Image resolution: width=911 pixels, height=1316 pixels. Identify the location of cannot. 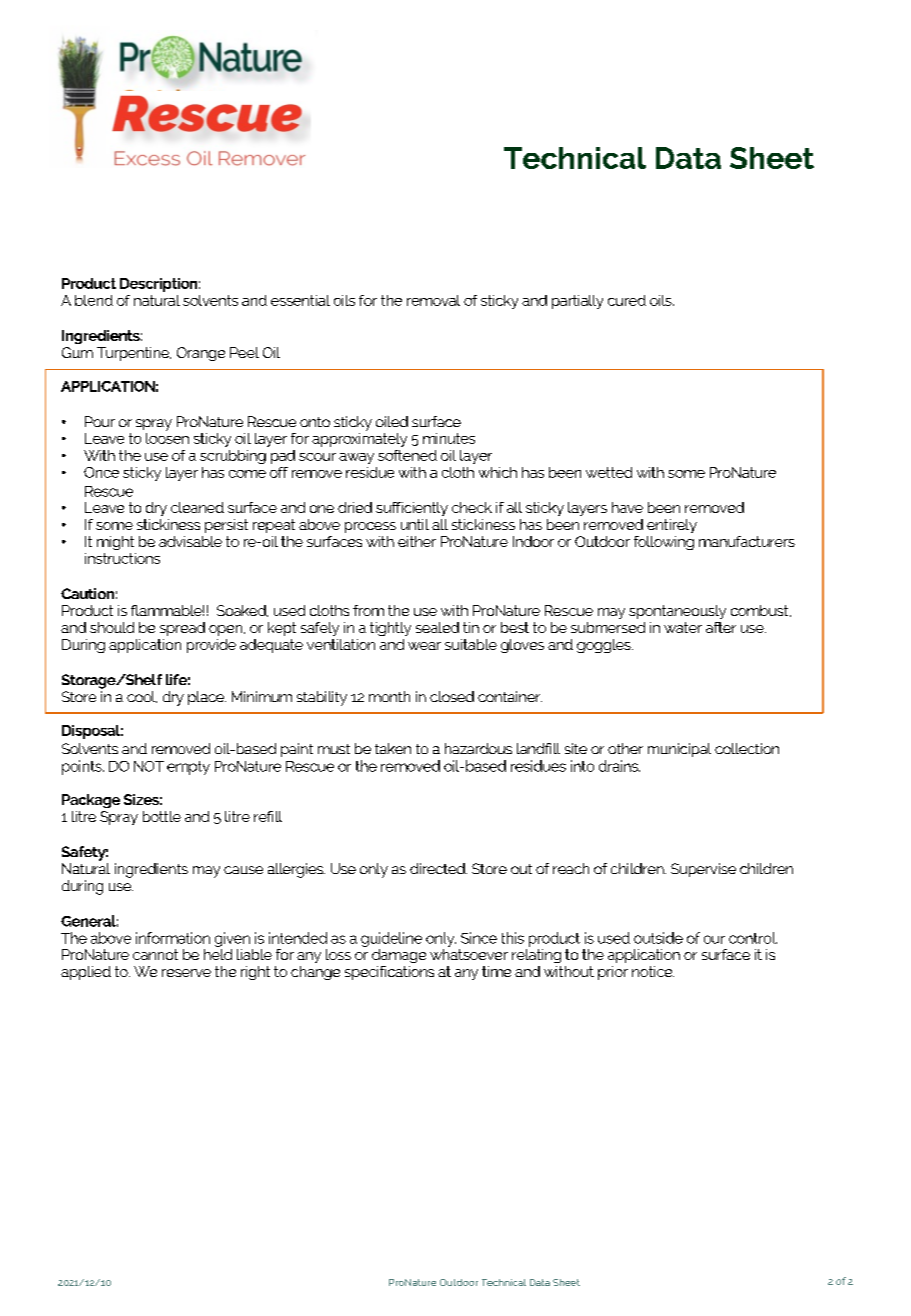
(155, 954).
